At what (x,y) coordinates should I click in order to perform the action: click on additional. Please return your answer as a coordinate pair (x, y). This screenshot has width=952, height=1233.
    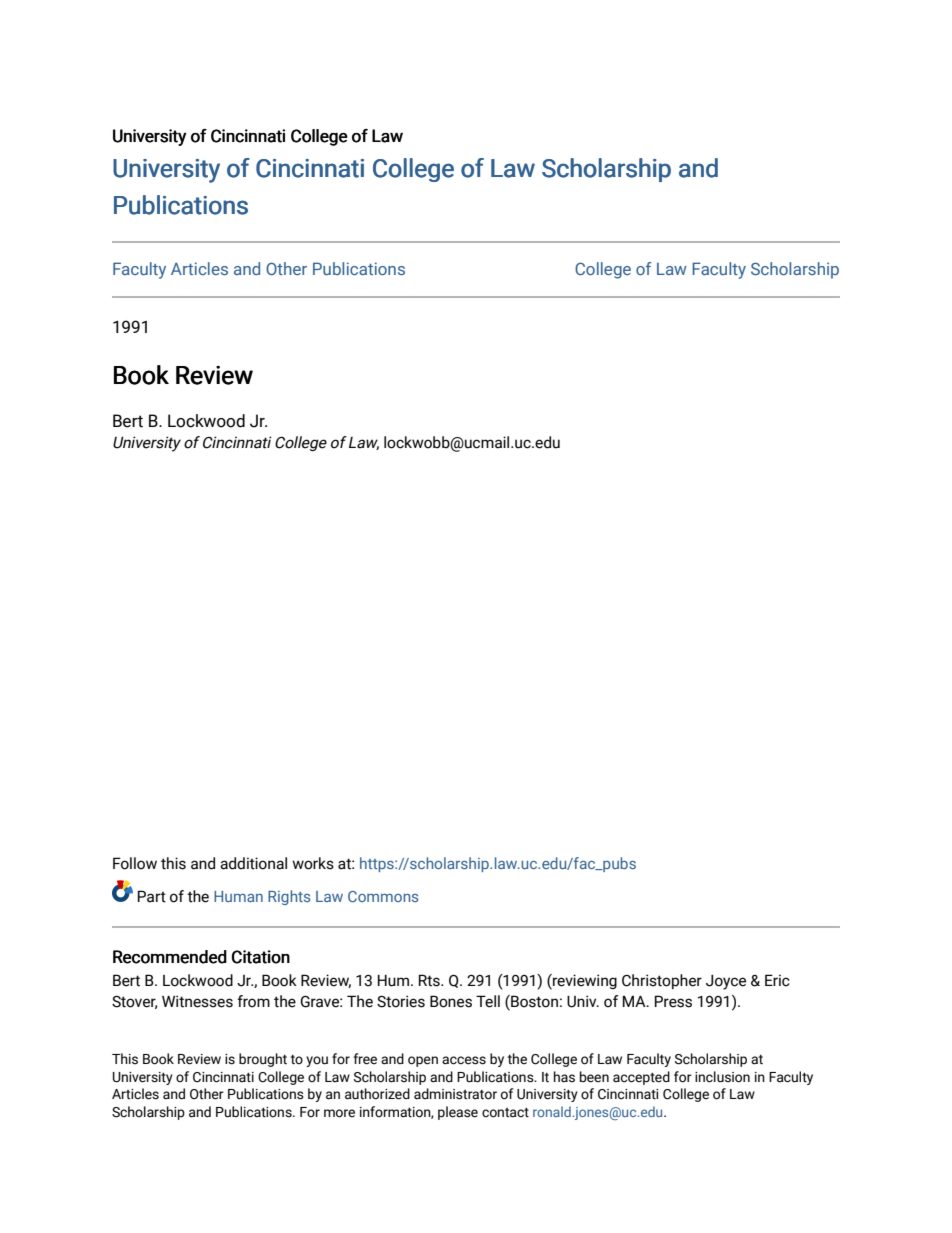
    Looking at the image, I should click on (253, 863).
